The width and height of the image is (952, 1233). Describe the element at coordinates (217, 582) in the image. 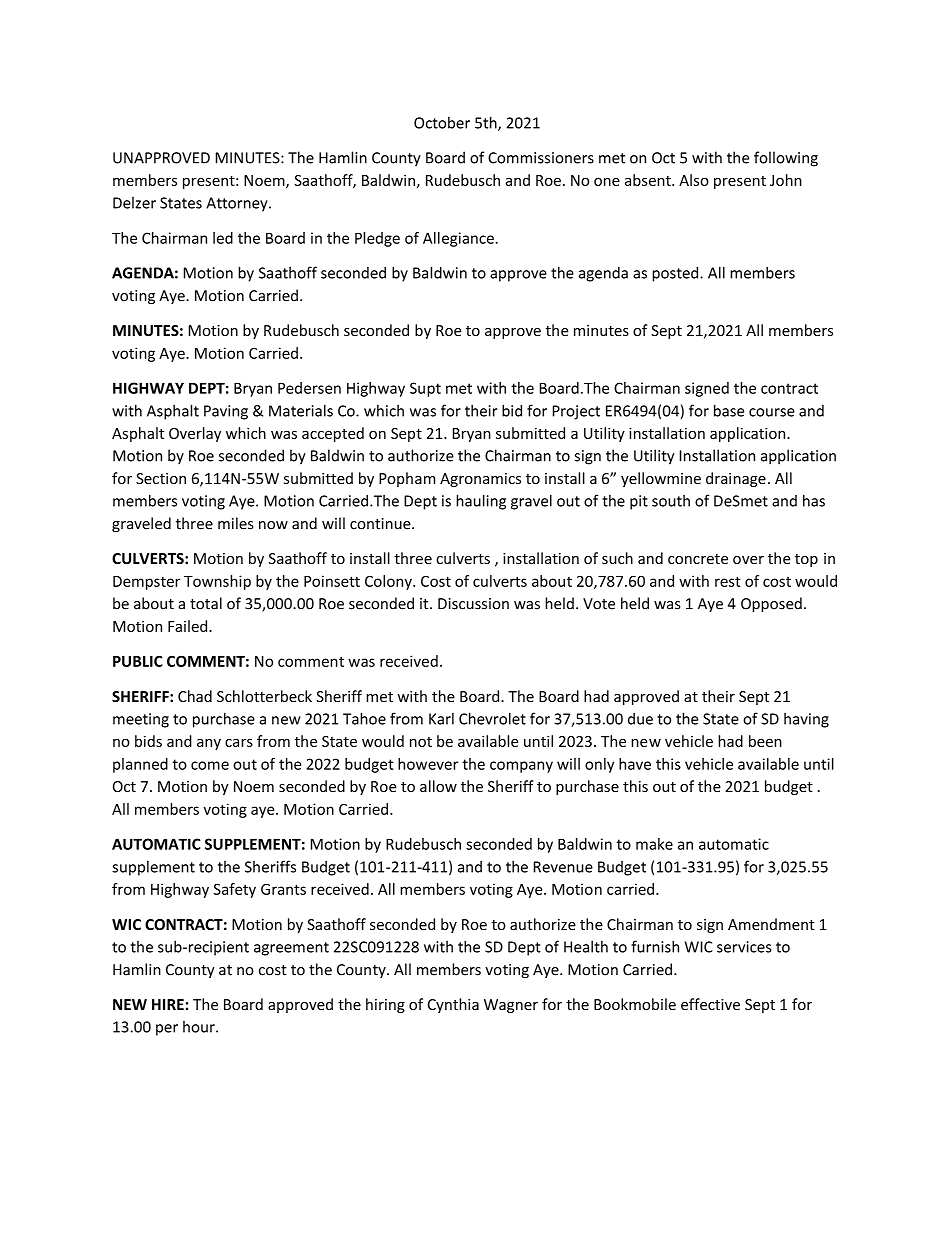

I see `Township` at that location.
